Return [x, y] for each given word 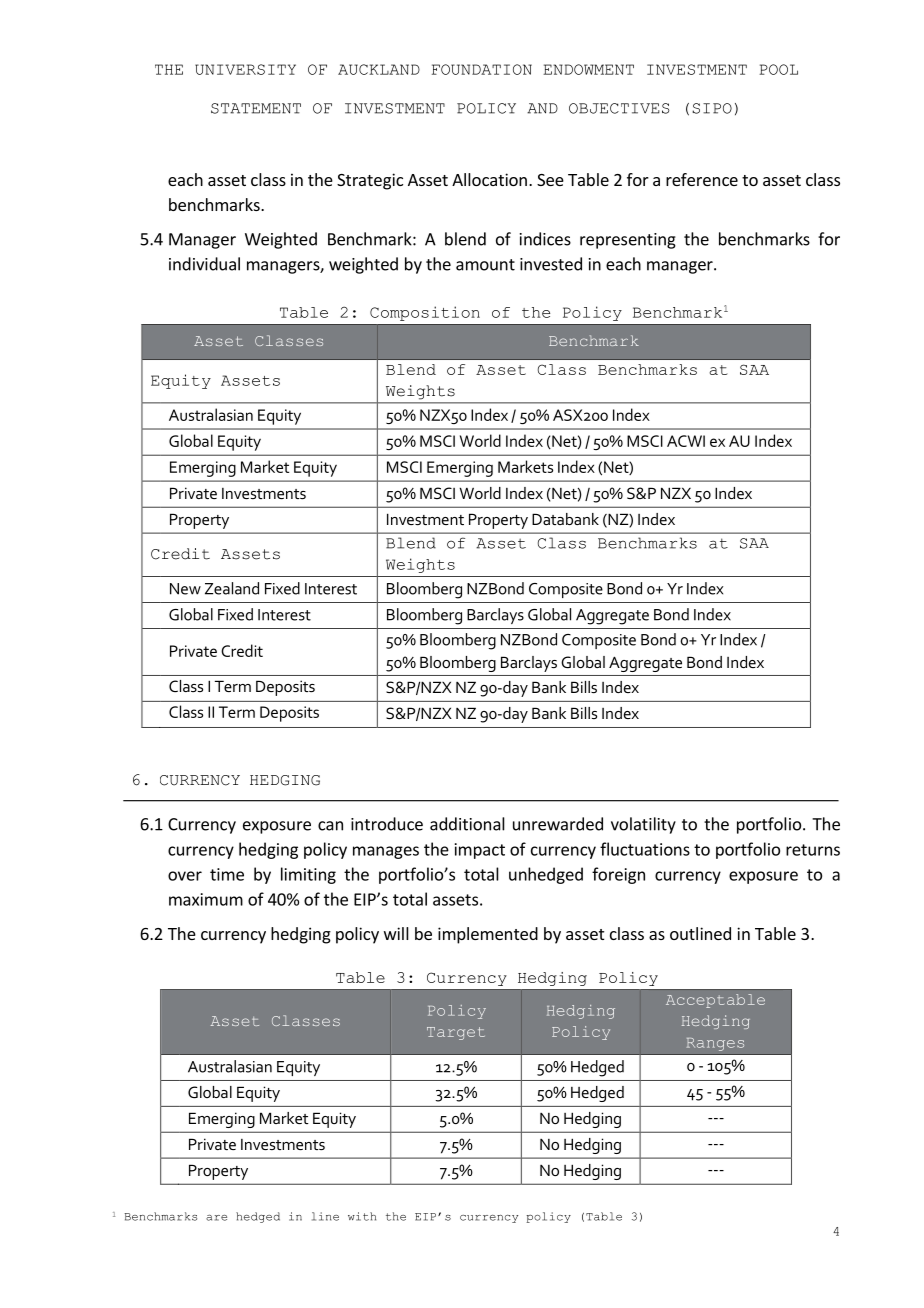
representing [628, 241]
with [362, 1216]
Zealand [232, 588]
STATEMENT [256, 108]
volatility [643, 825]
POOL [778, 69]
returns [813, 850]
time [227, 874]
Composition [425, 313]
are [216, 1218]
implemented [488, 935]
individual [204, 264]
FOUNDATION [482, 69]
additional [467, 824]
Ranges [715, 1044]
